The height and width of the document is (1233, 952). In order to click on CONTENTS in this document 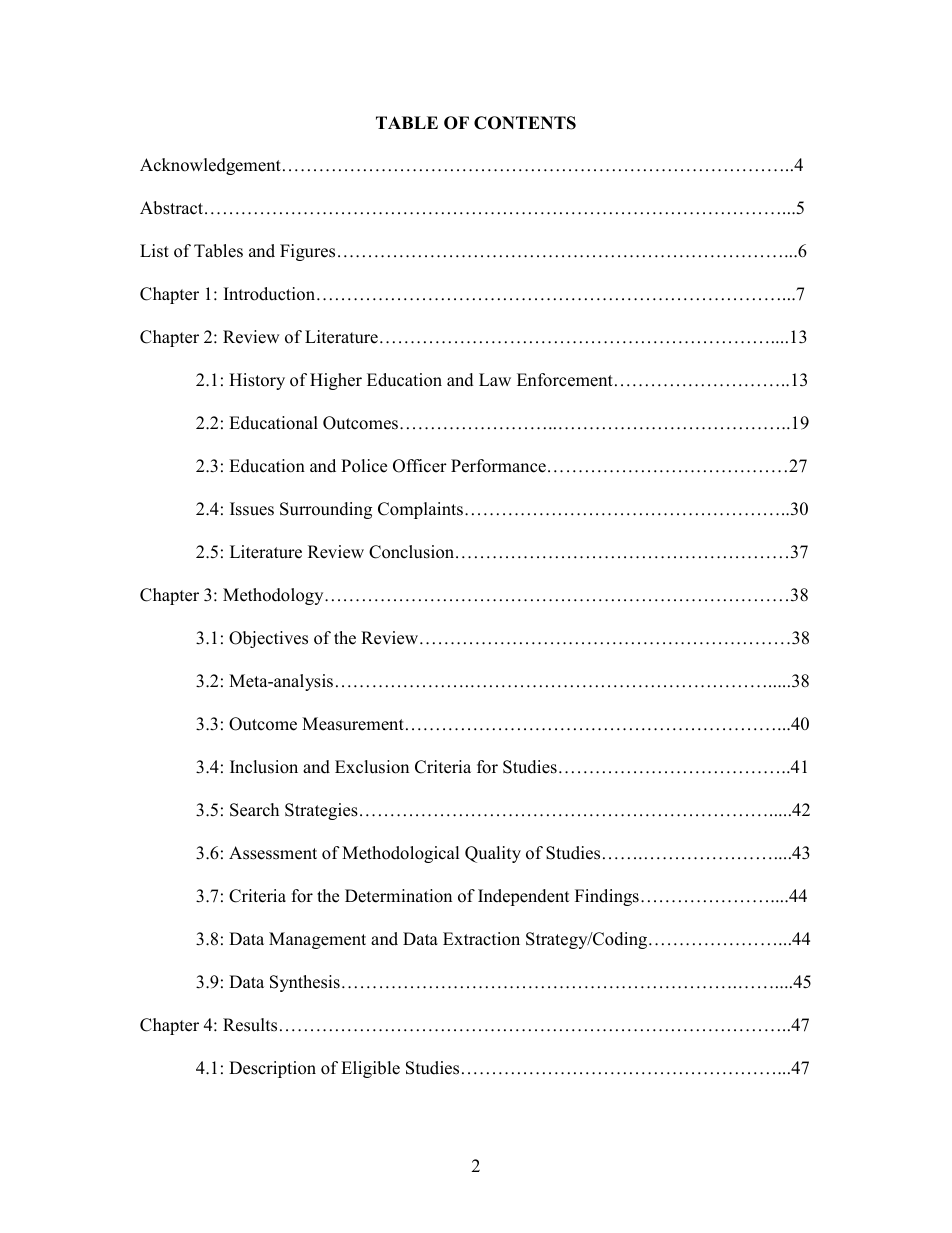, I will do `click(525, 123)`.
